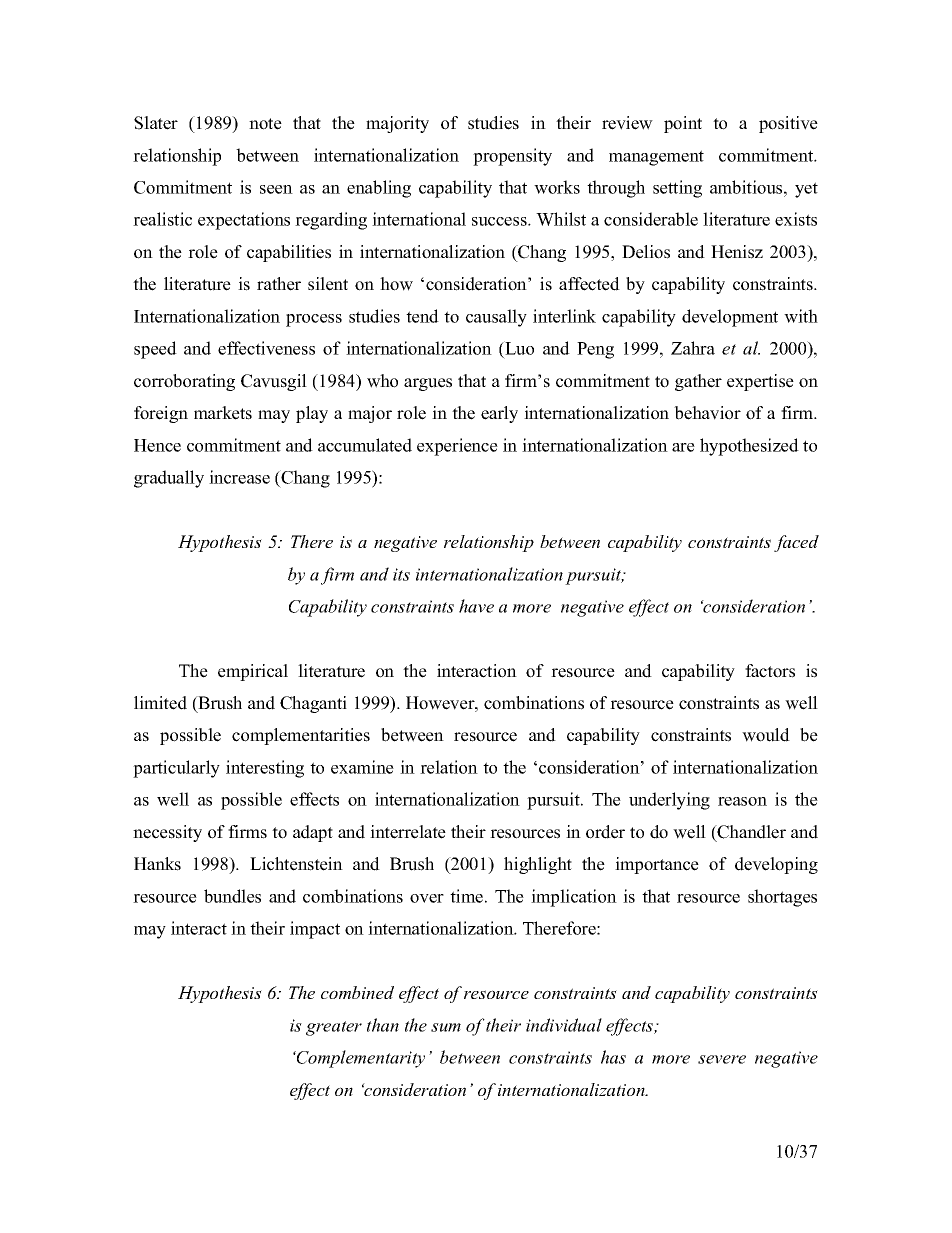 The width and height of the page is (952, 1233). What do you see at coordinates (476, 606) in the page?
I see `have` at bounding box center [476, 606].
